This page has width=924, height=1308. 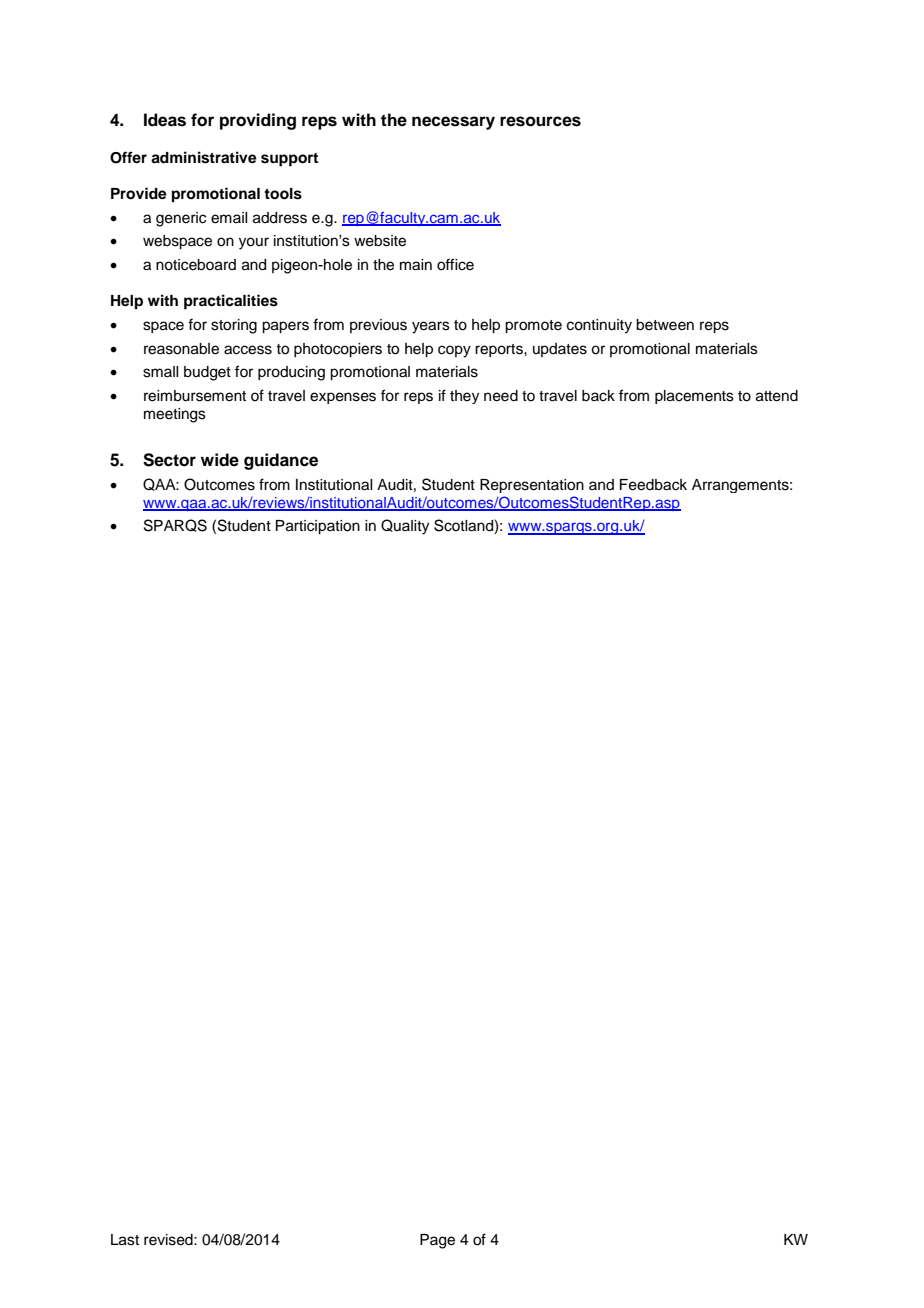 What do you see at coordinates (204, 157) in the page?
I see `administrative` at bounding box center [204, 157].
